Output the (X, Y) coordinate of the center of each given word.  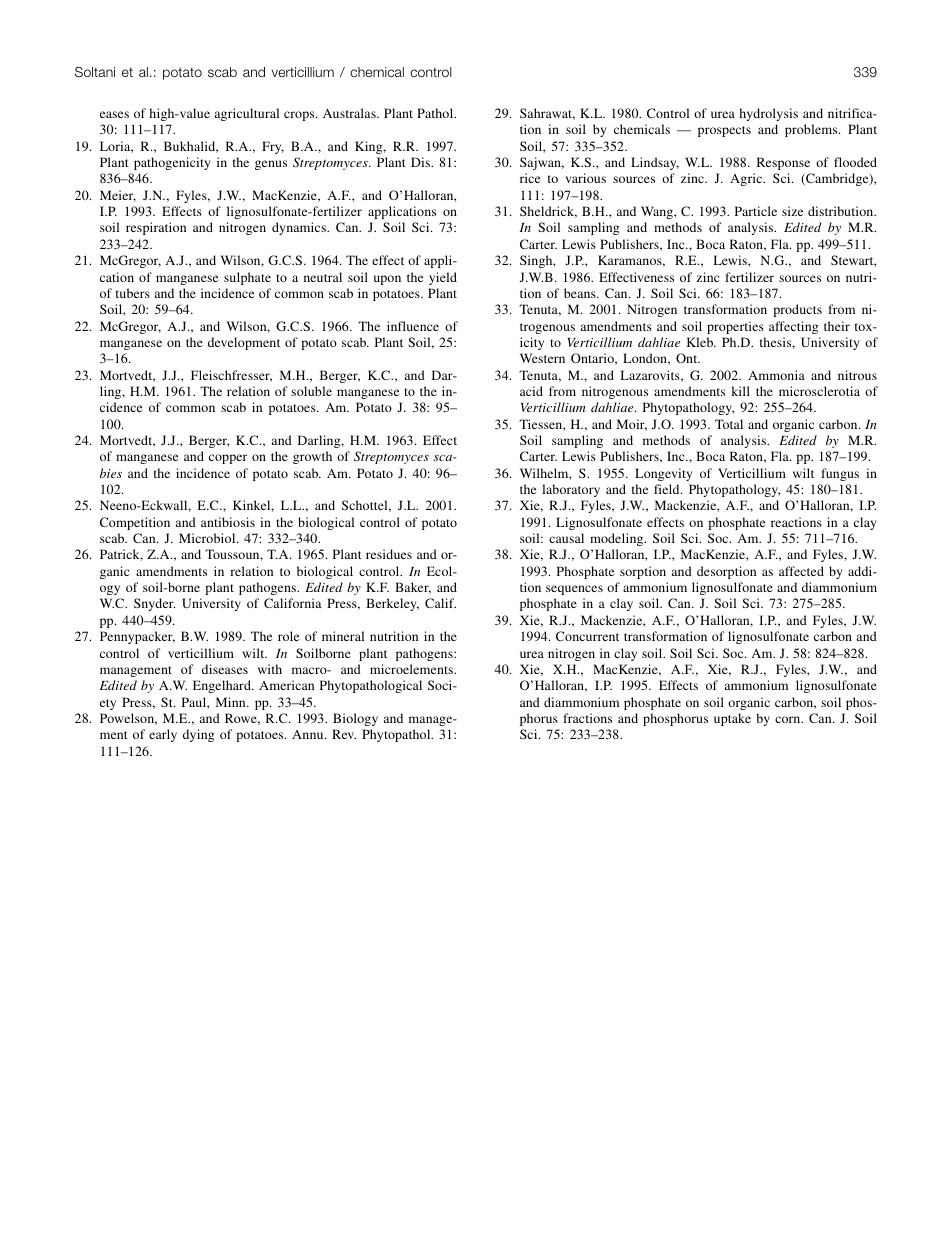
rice (530, 178)
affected (801, 571)
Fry (273, 147)
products (797, 310)
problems (812, 130)
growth (312, 457)
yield (443, 278)
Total (729, 424)
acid (531, 391)
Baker (413, 588)
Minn (232, 702)
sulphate (247, 278)
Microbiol (208, 538)
